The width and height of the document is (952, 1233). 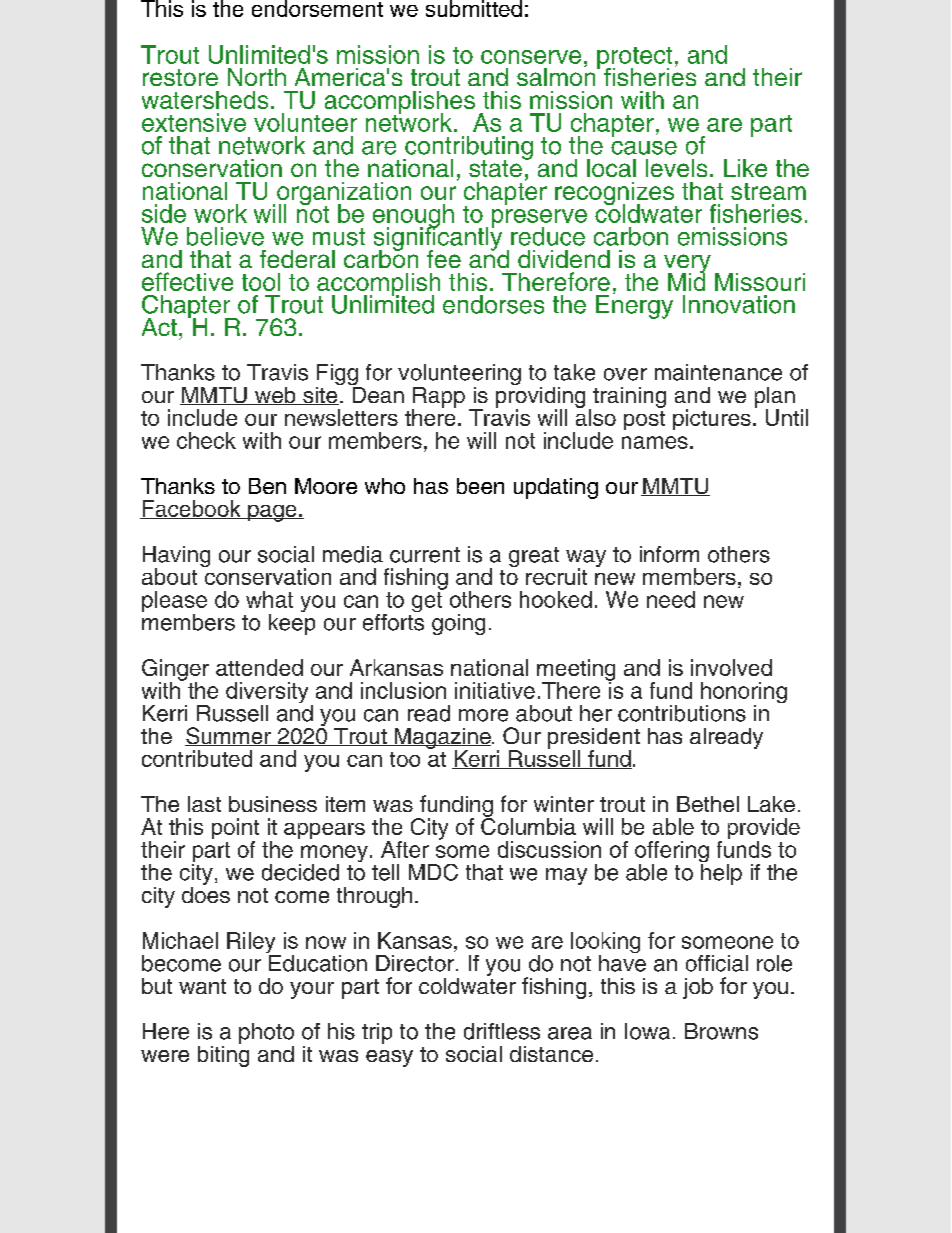 I want to click on photo, so click(x=266, y=1033).
